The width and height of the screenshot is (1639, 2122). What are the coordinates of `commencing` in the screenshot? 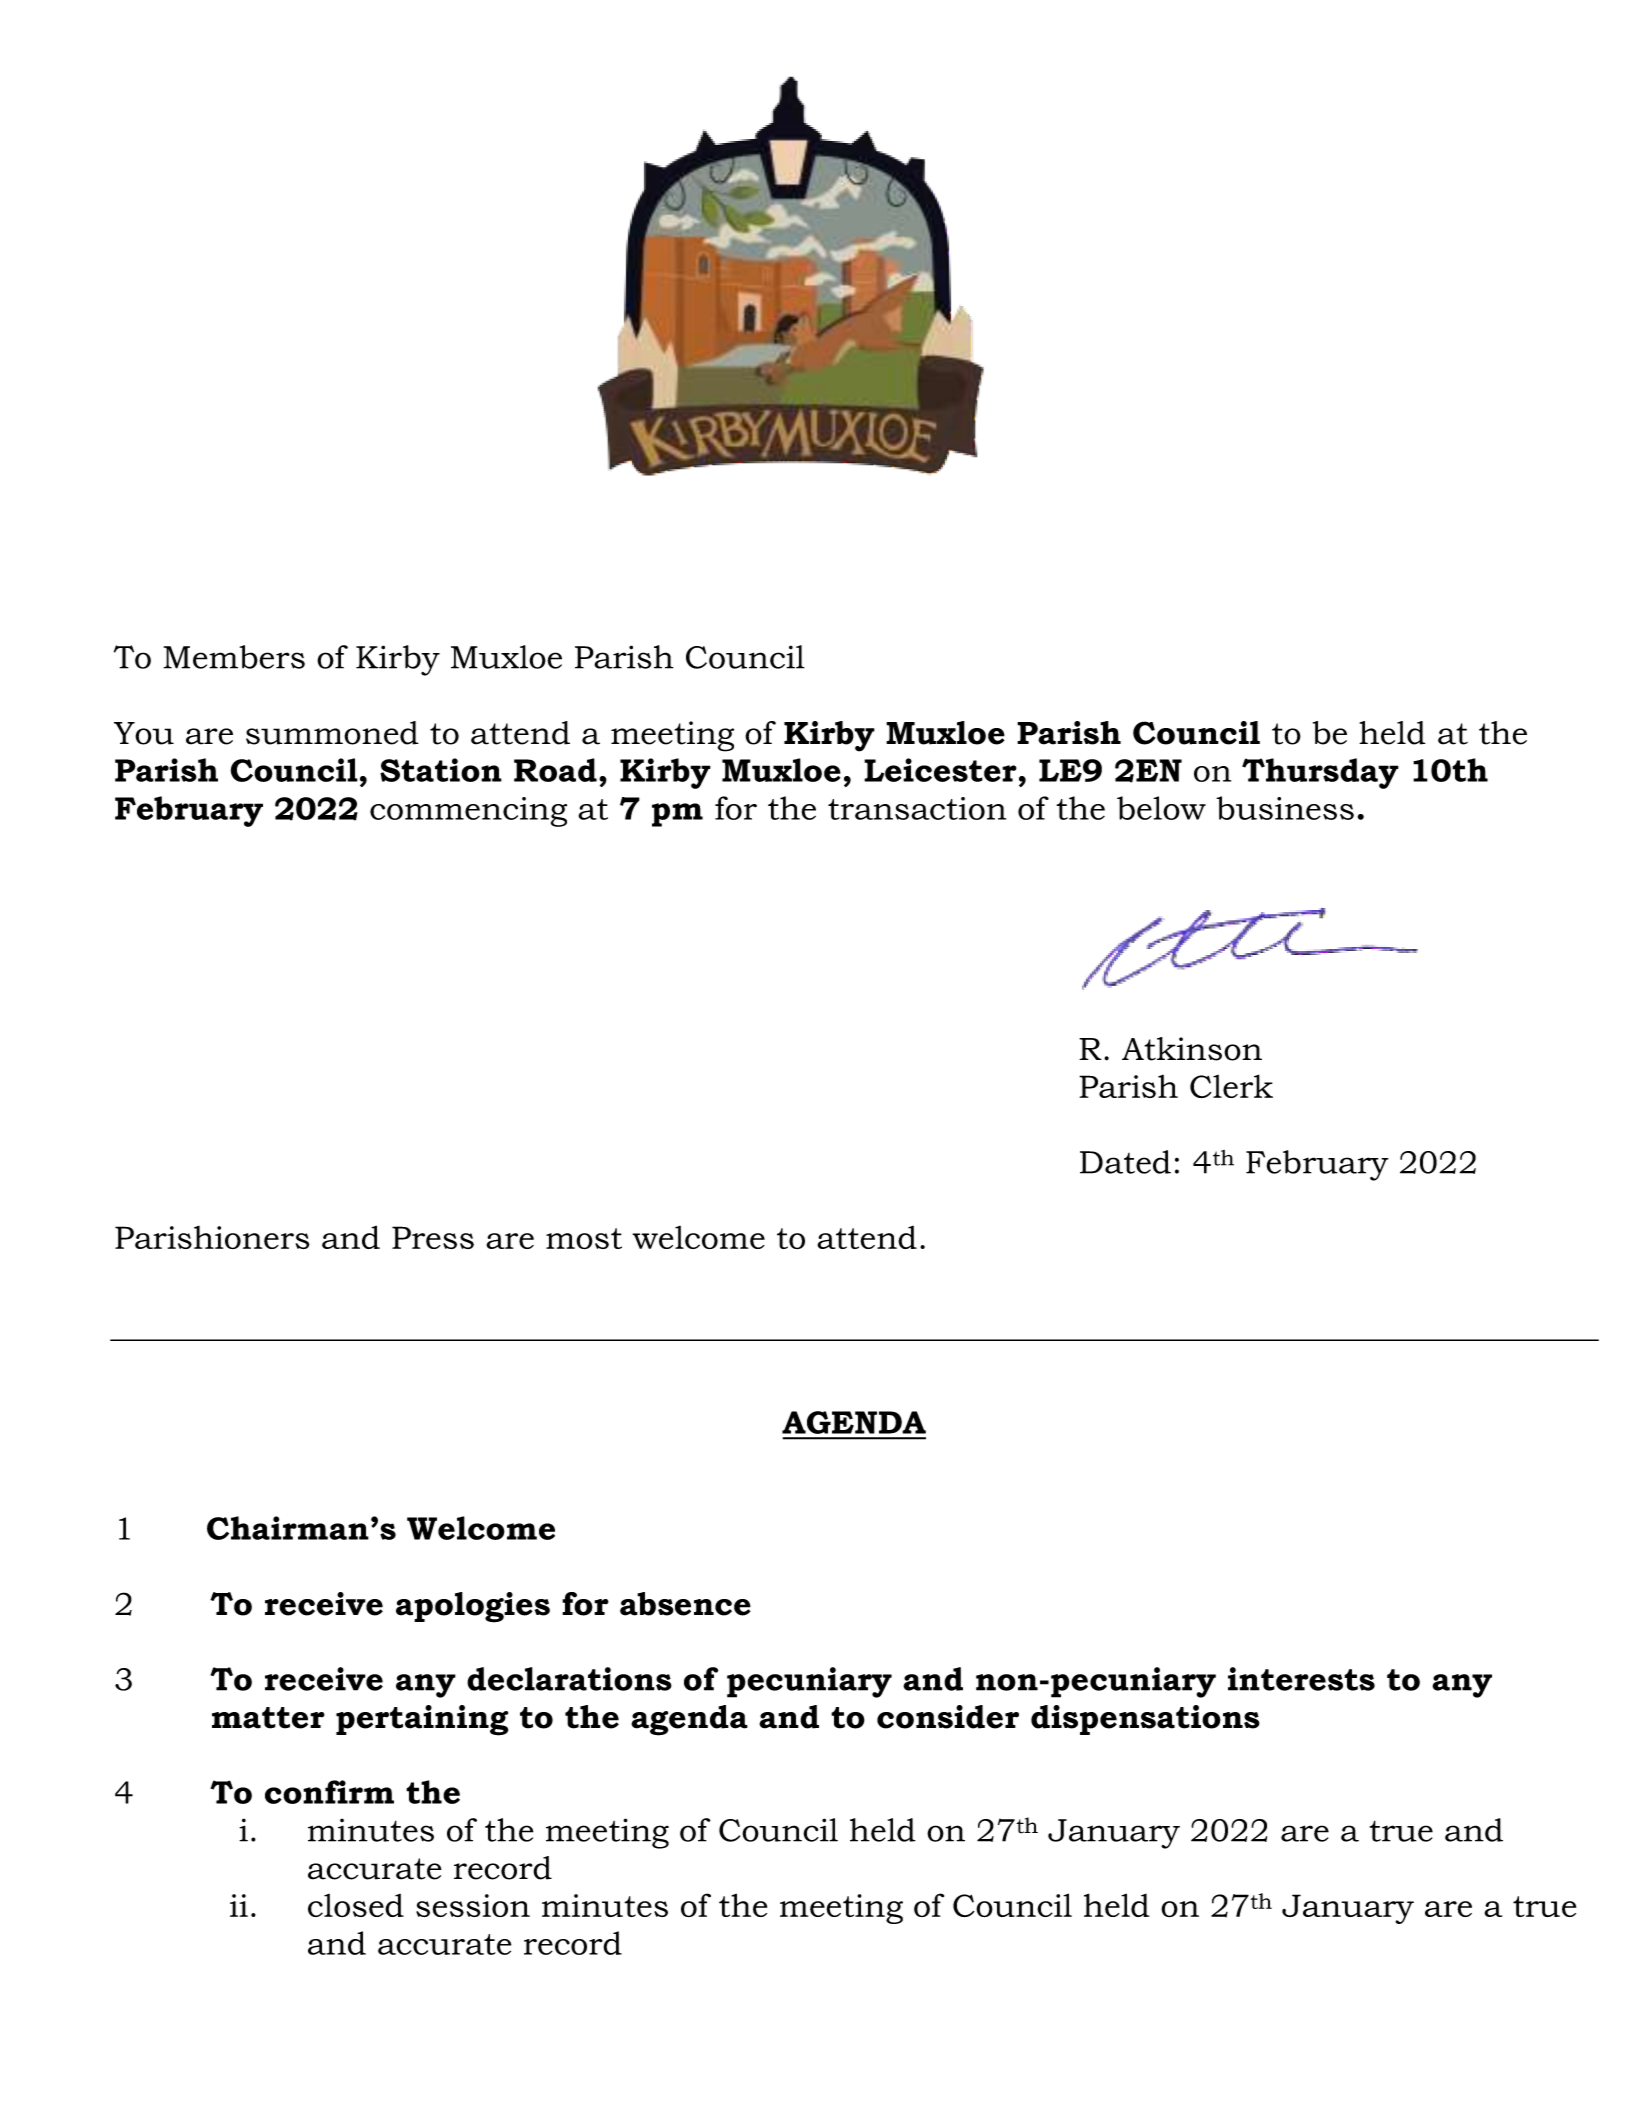 It's located at (468, 812).
